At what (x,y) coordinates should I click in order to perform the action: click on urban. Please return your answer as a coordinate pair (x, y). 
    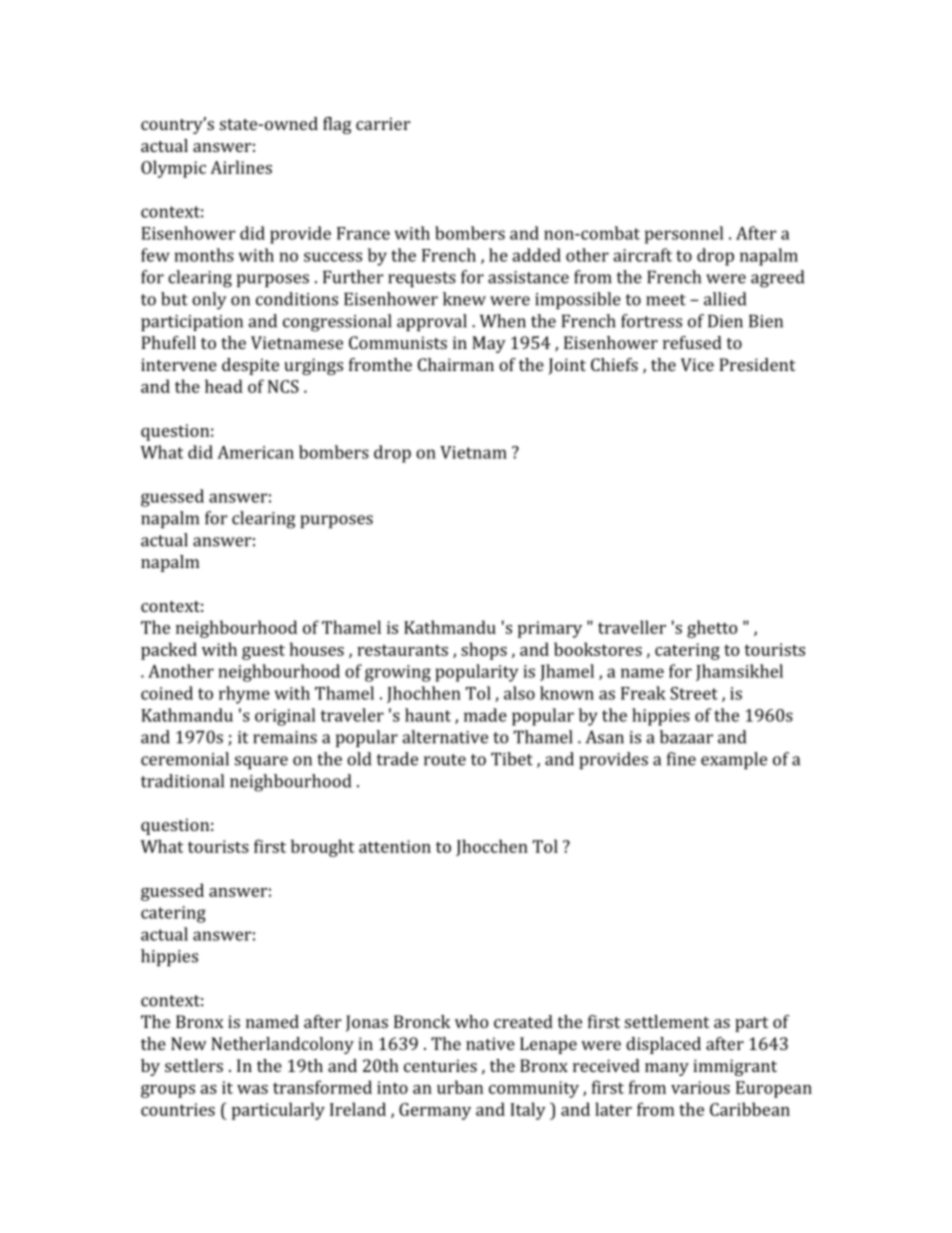
    Looking at the image, I should click on (460, 1087).
